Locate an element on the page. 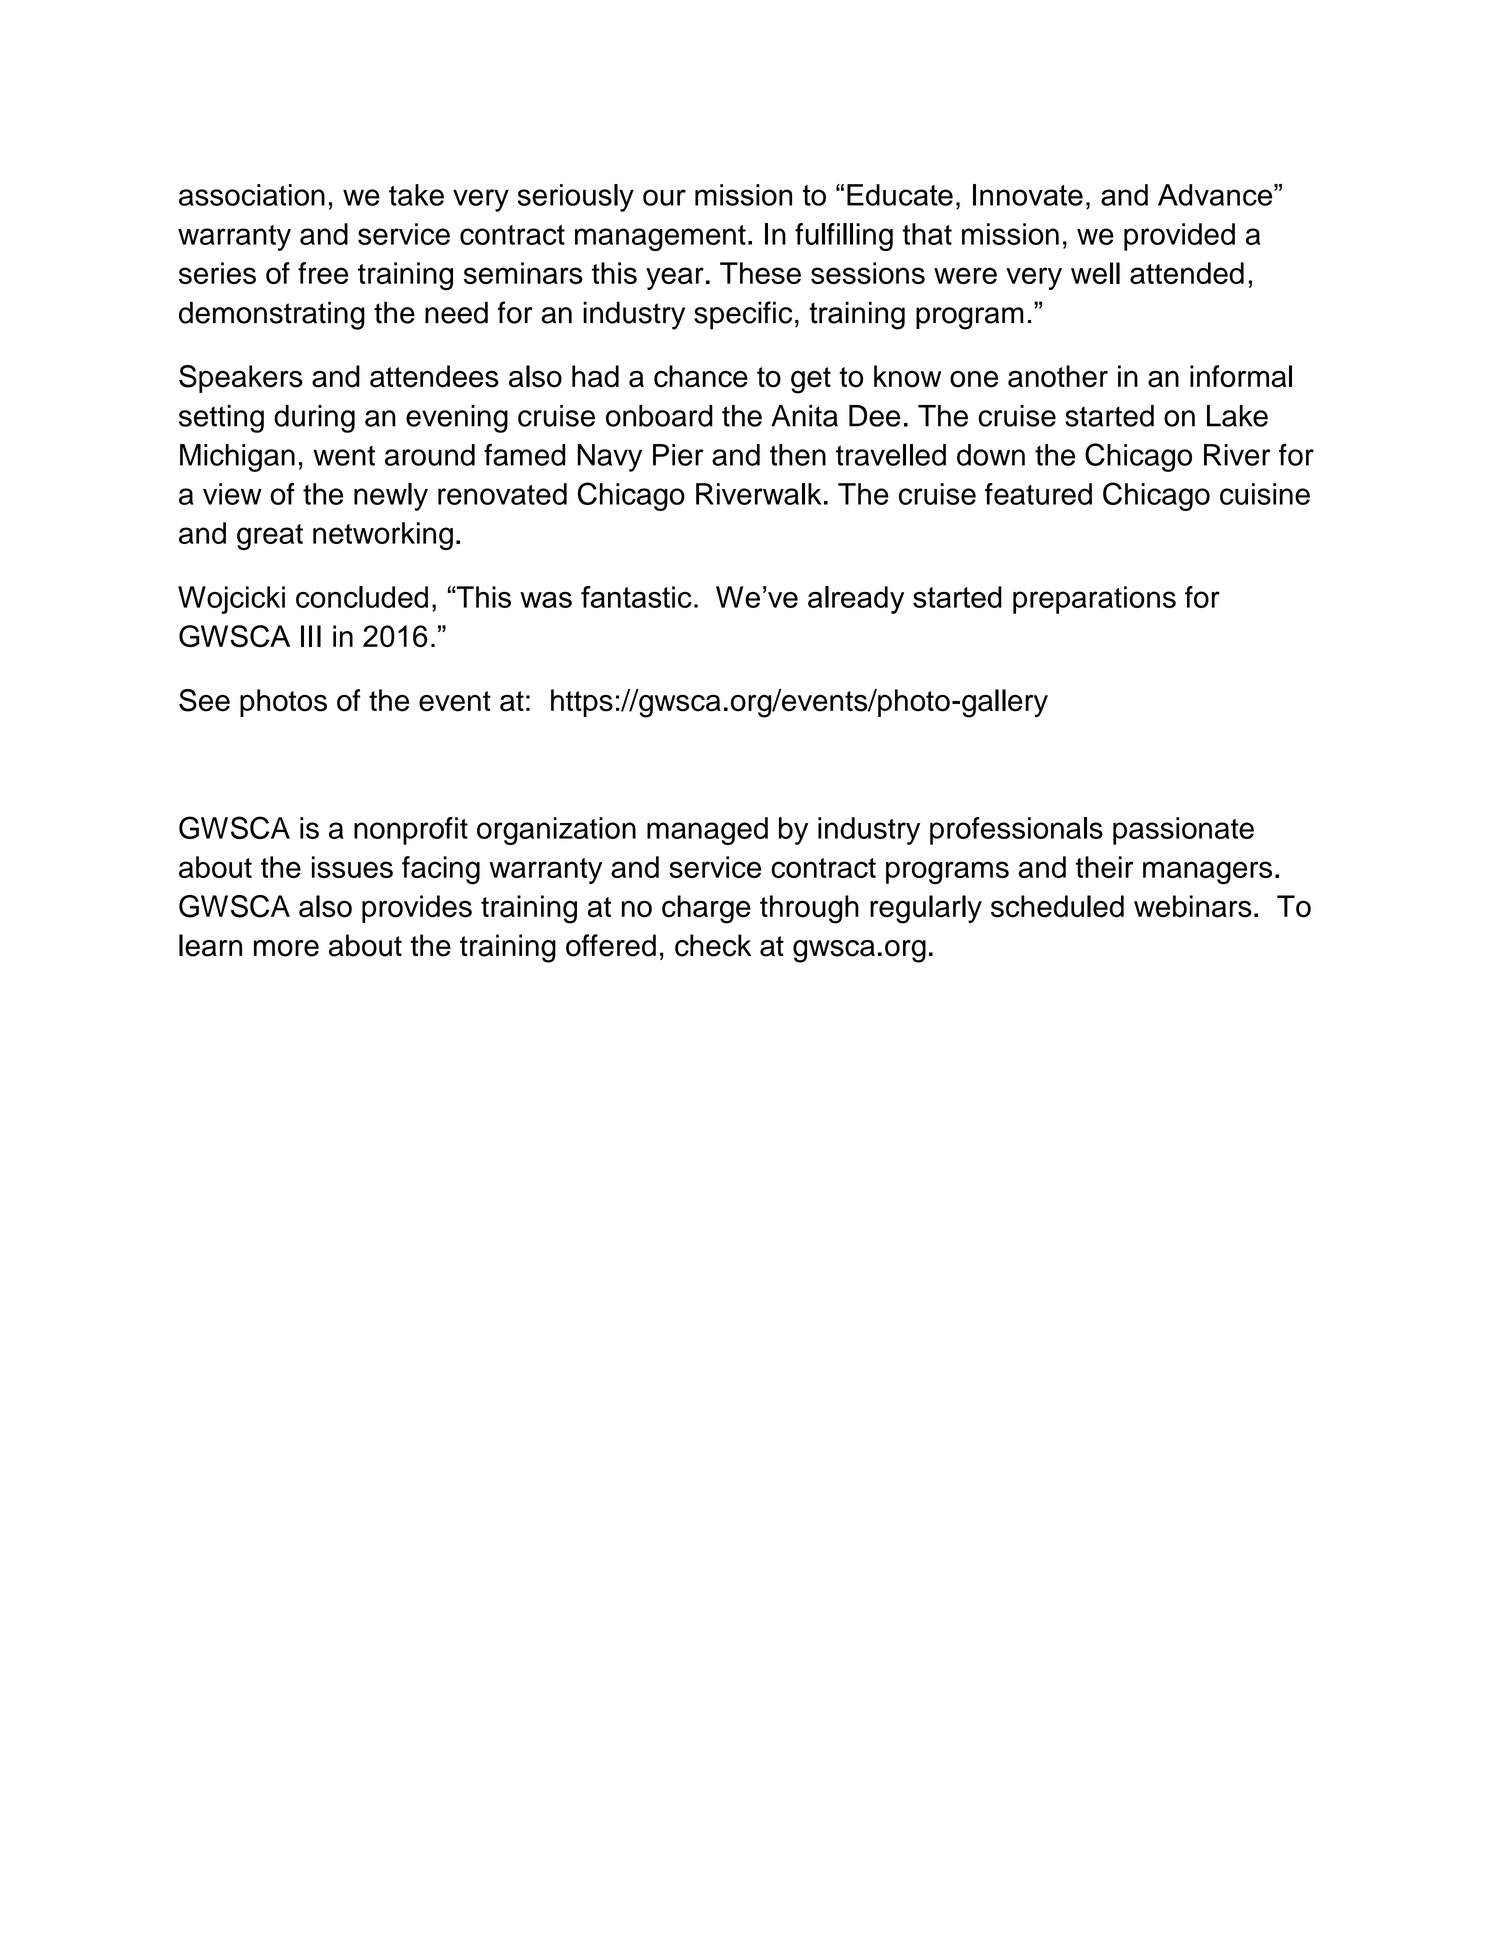 This image has width=1512, height=1956. more is located at coordinates (286, 948).
